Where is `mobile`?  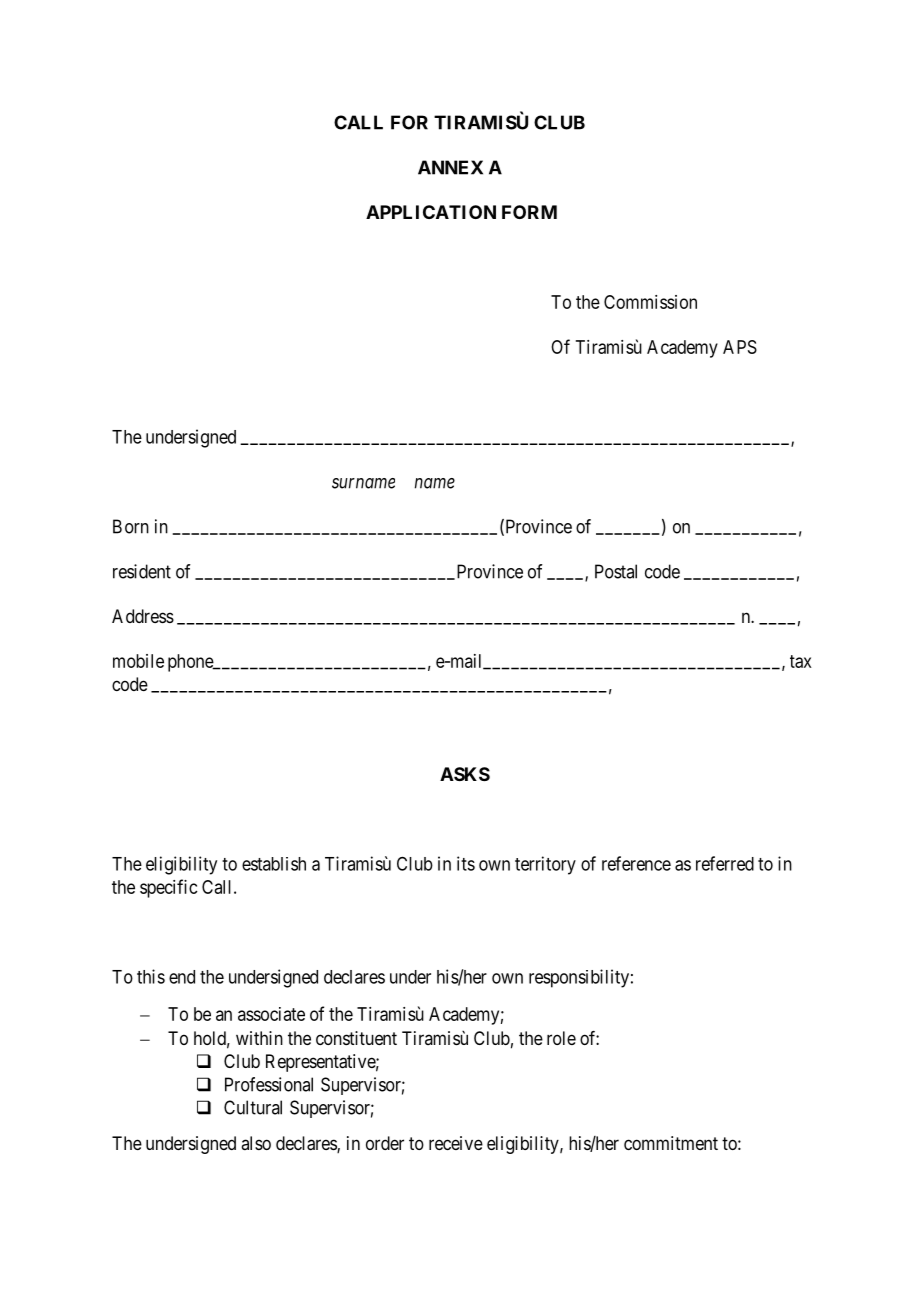 mobile is located at coordinates (138, 661).
